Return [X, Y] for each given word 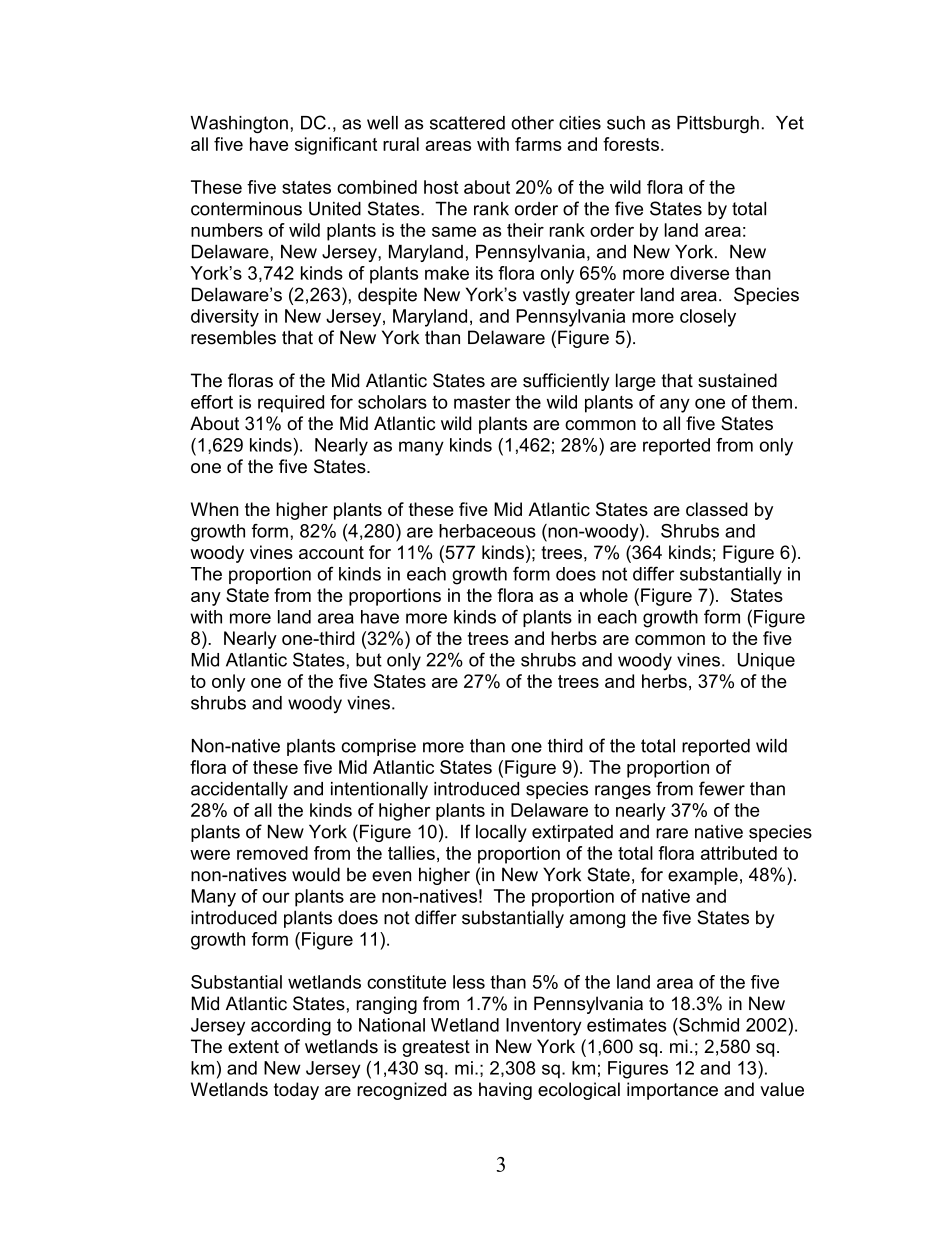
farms [538, 144]
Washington [239, 124]
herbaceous [487, 531]
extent [253, 1047]
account [331, 552]
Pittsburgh [718, 124]
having [505, 1091]
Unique [766, 661]
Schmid [708, 1025]
